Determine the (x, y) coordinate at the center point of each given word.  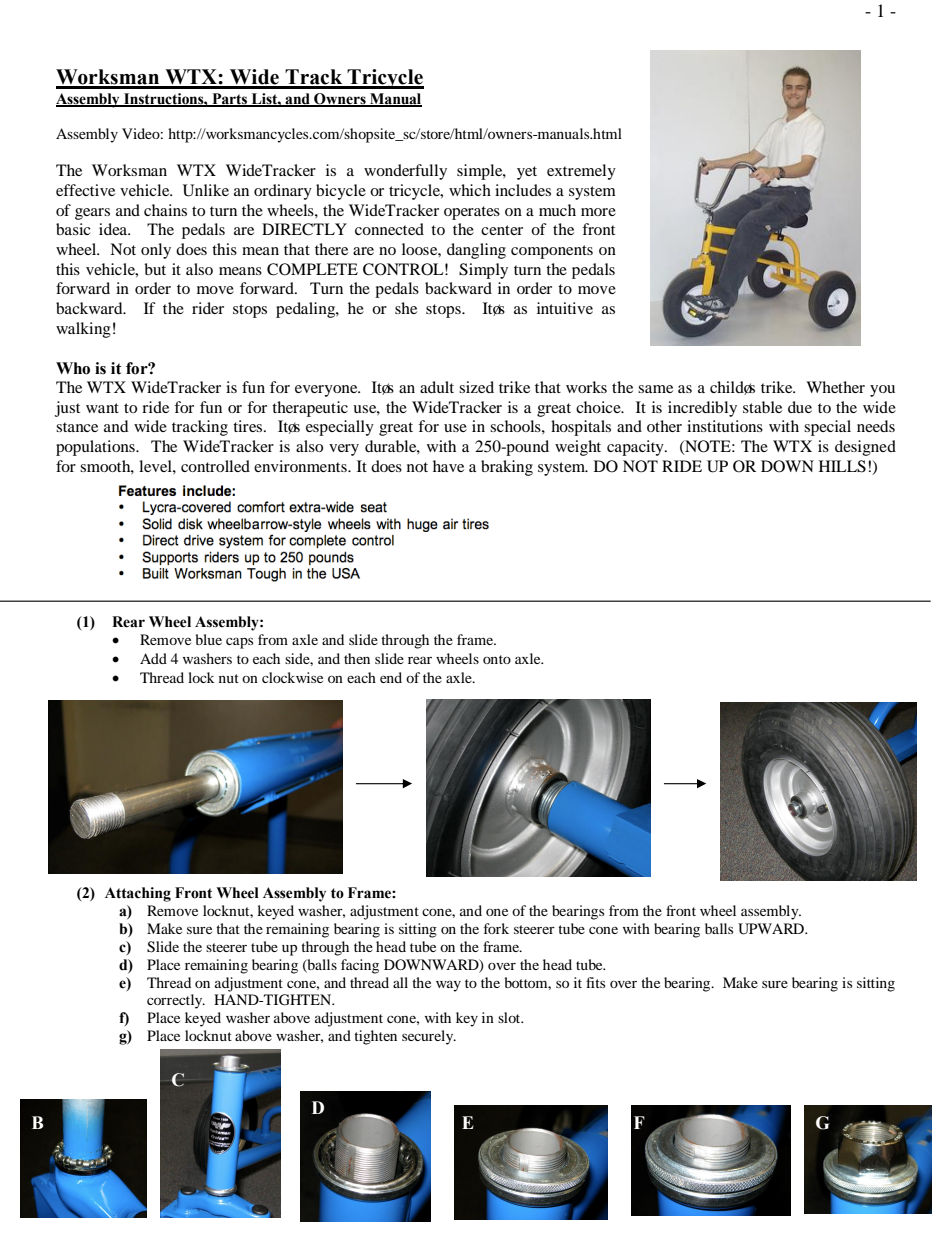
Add (153, 658)
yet (527, 173)
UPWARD (772, 929)
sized (476, 387)
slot (510, 1017)
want (102, 408)
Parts (230, 100)
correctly (176, 1001)
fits (595, 982)
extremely (581, 172)
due (800, 407)
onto (497, 659)
